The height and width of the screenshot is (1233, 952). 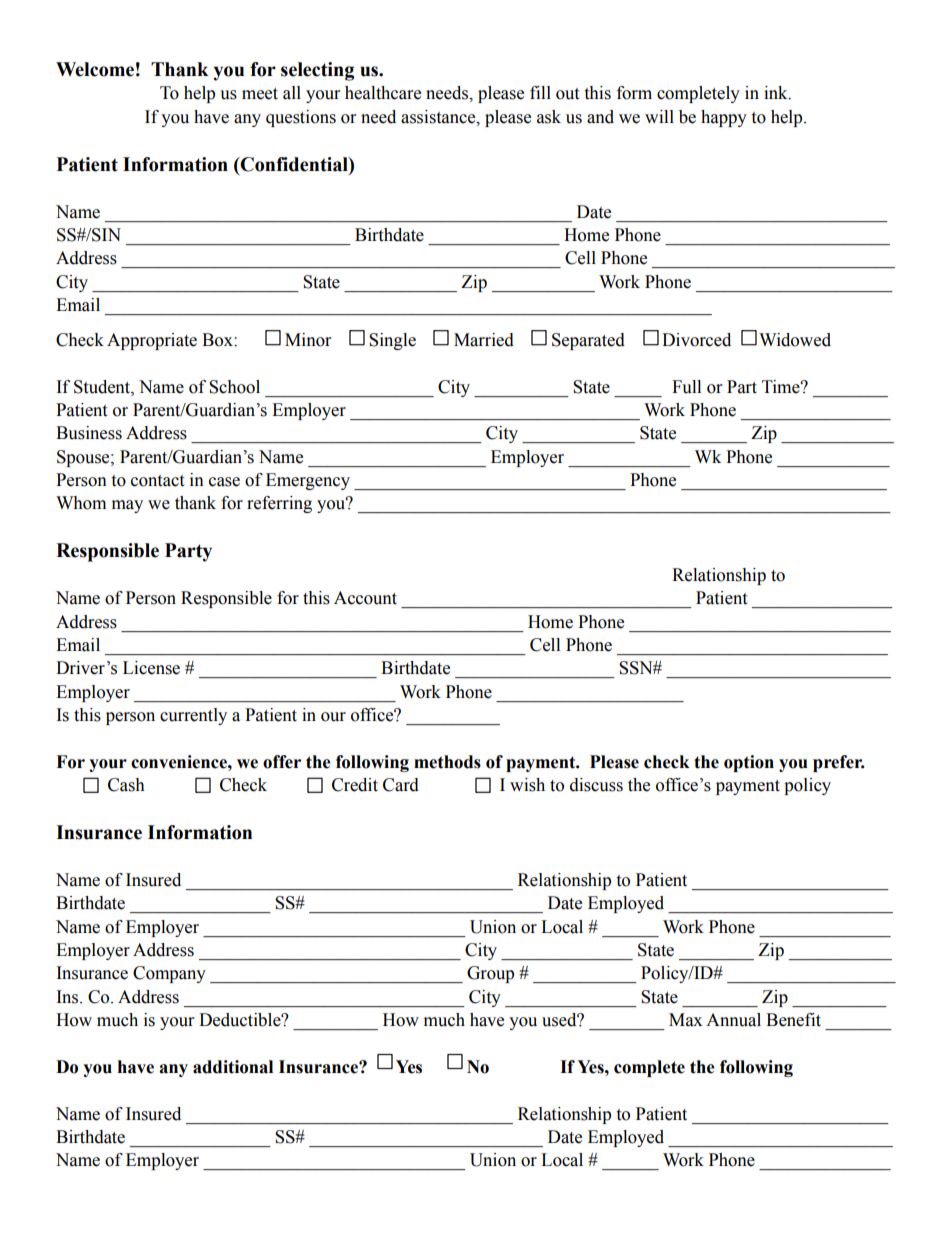 I want to click on option, so click(x=749, y=763).
